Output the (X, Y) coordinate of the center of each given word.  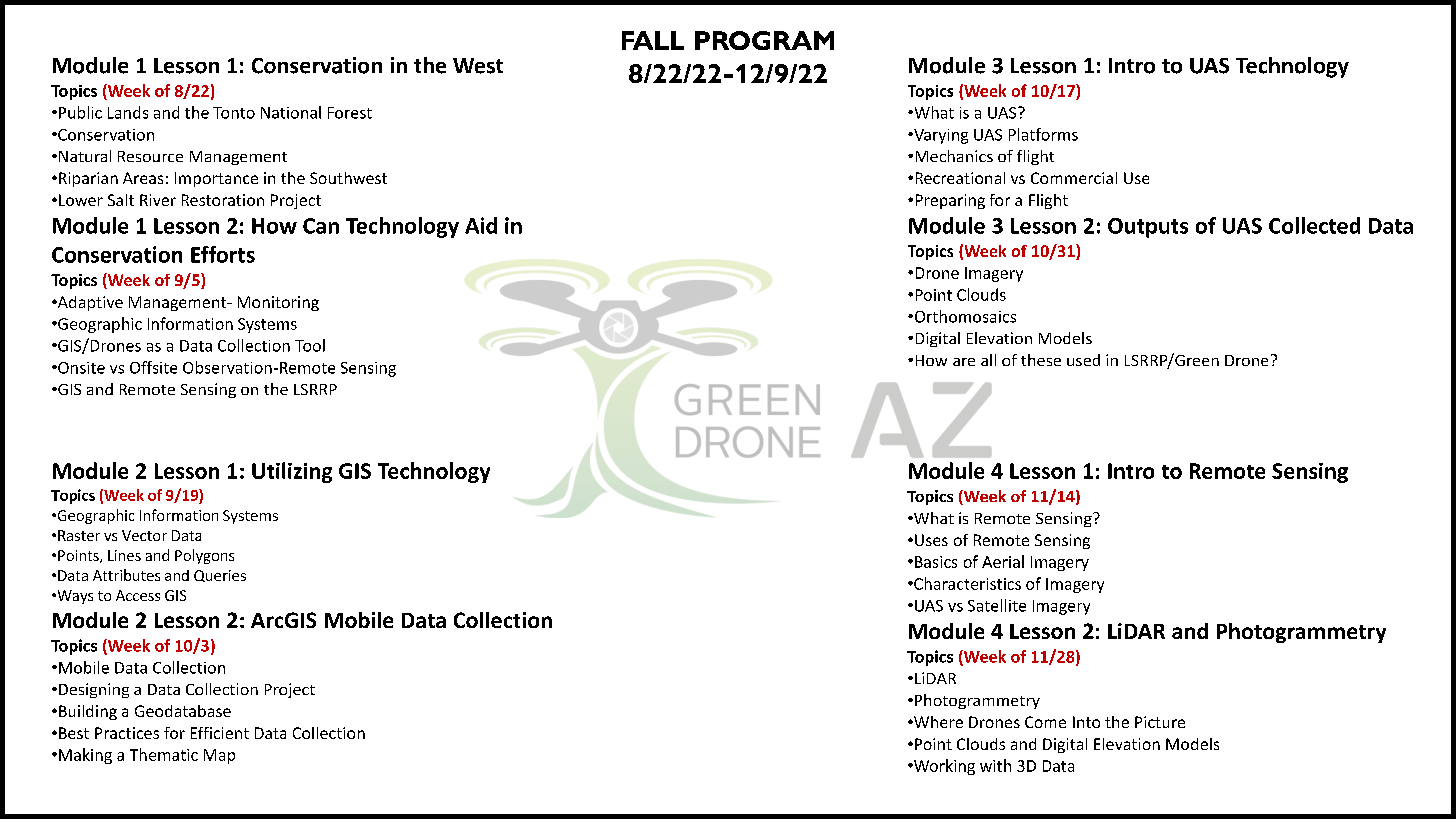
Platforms (1043, 134)
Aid (481, 225)
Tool (310, 345)
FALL (653, 40)
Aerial (1003, 561)
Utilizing (292, 472)
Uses (931, 540)
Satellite (997, 605)
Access (138, 595)
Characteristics (966, 583)
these (1041, 360)
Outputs (1148, 228)
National (291, 112)
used (1083, 360)
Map (219, 756)
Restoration (223, 200)
